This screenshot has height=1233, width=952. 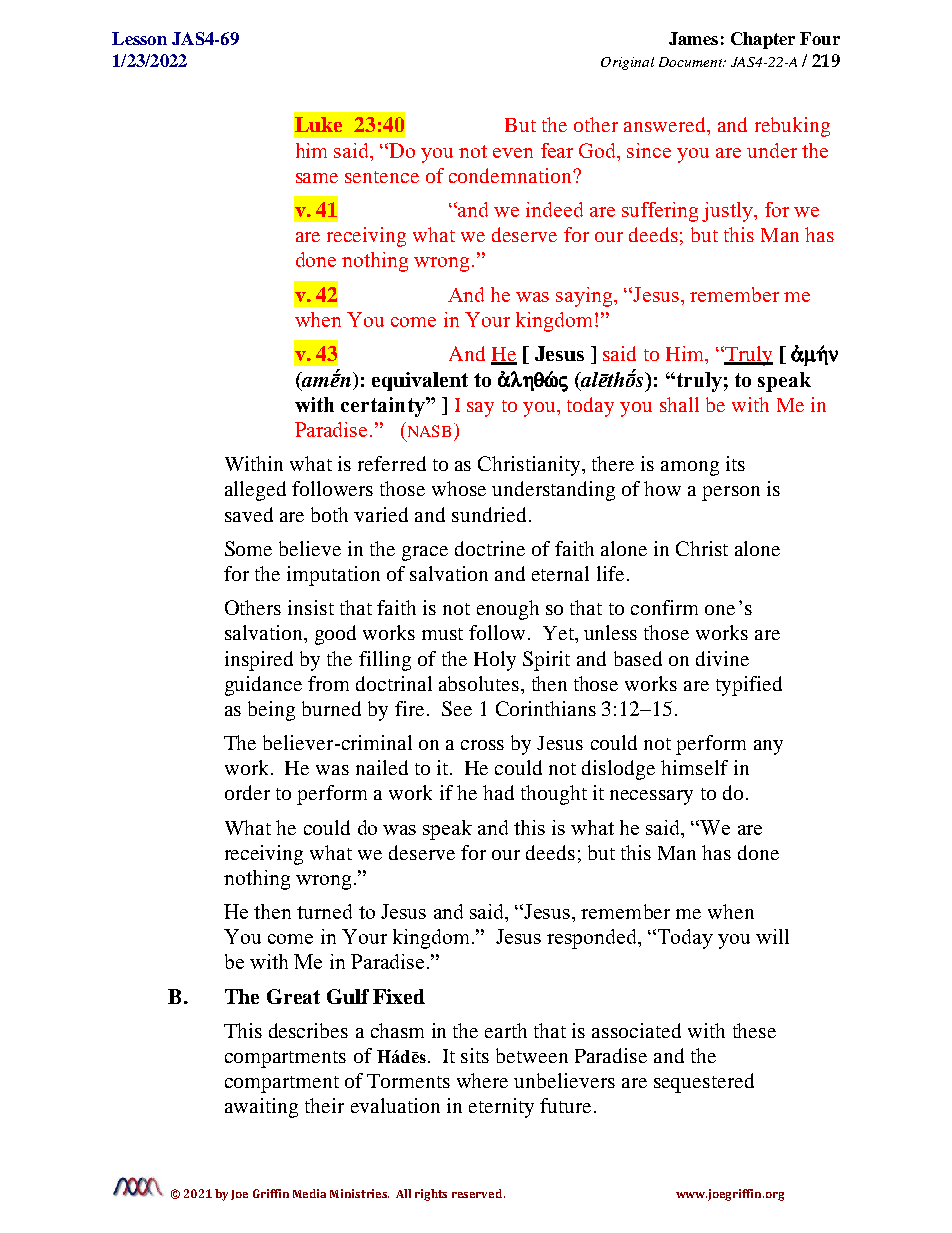 I want to click on even, so click(x=513, y=153).
